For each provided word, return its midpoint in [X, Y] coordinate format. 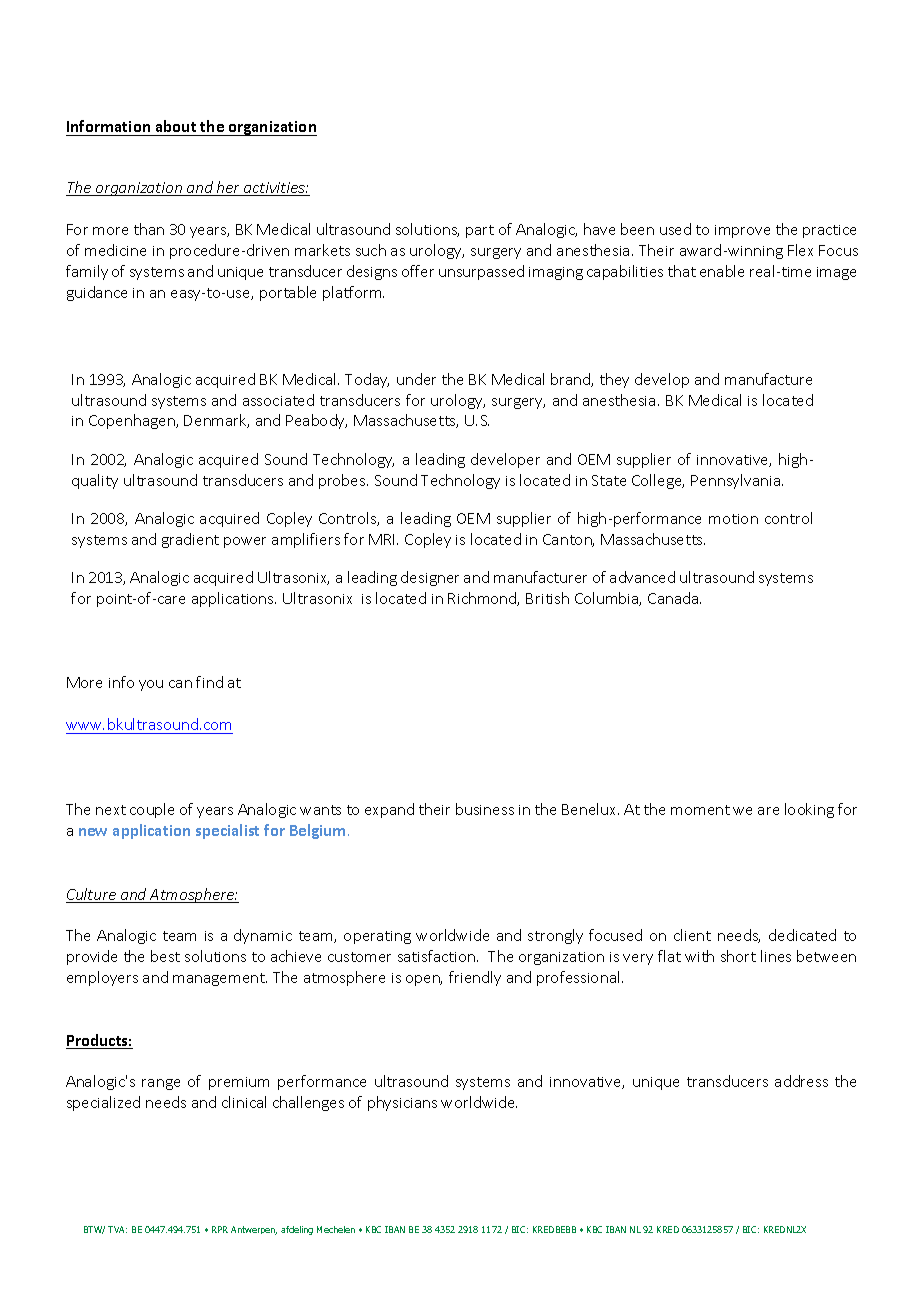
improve [742, 231]
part [480, 231]
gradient [190, 540]
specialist [227, 831]
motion [733, 519]
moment [700, 810]
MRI [383, 539]
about [176, 128]
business [485, 809]
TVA [117, 1229]
